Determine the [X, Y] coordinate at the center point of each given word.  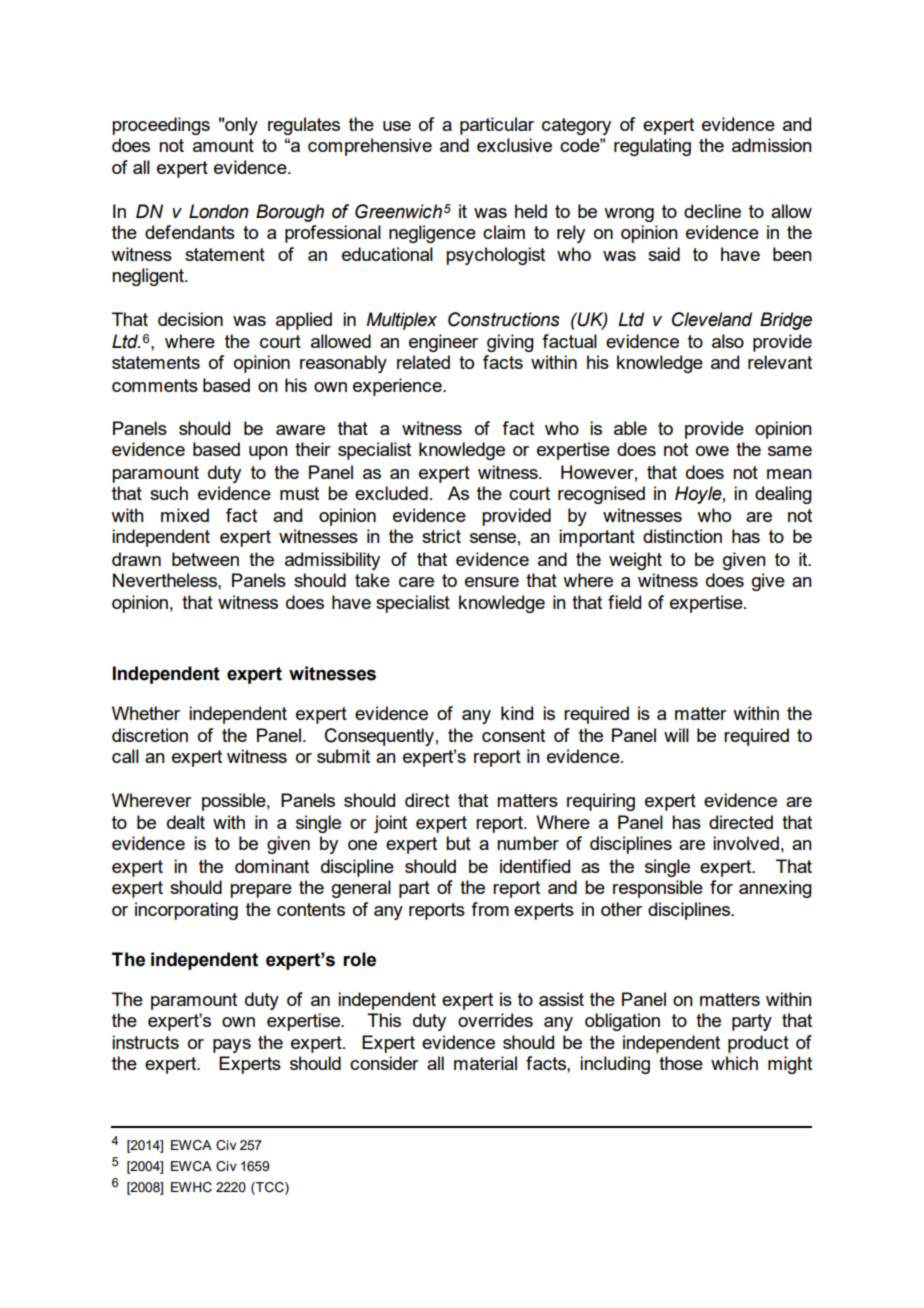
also [728, 341]
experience [398, 387]
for [721, 887]
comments [155, 385]
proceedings [161, 126]
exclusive [514, 145]
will [676, 735]
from [490, 909]
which [734, 1063]
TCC [270, 1188]
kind [517, 713]
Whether [146, 713]
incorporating [186, 911]
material [485, 1063]
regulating [652, 147]
